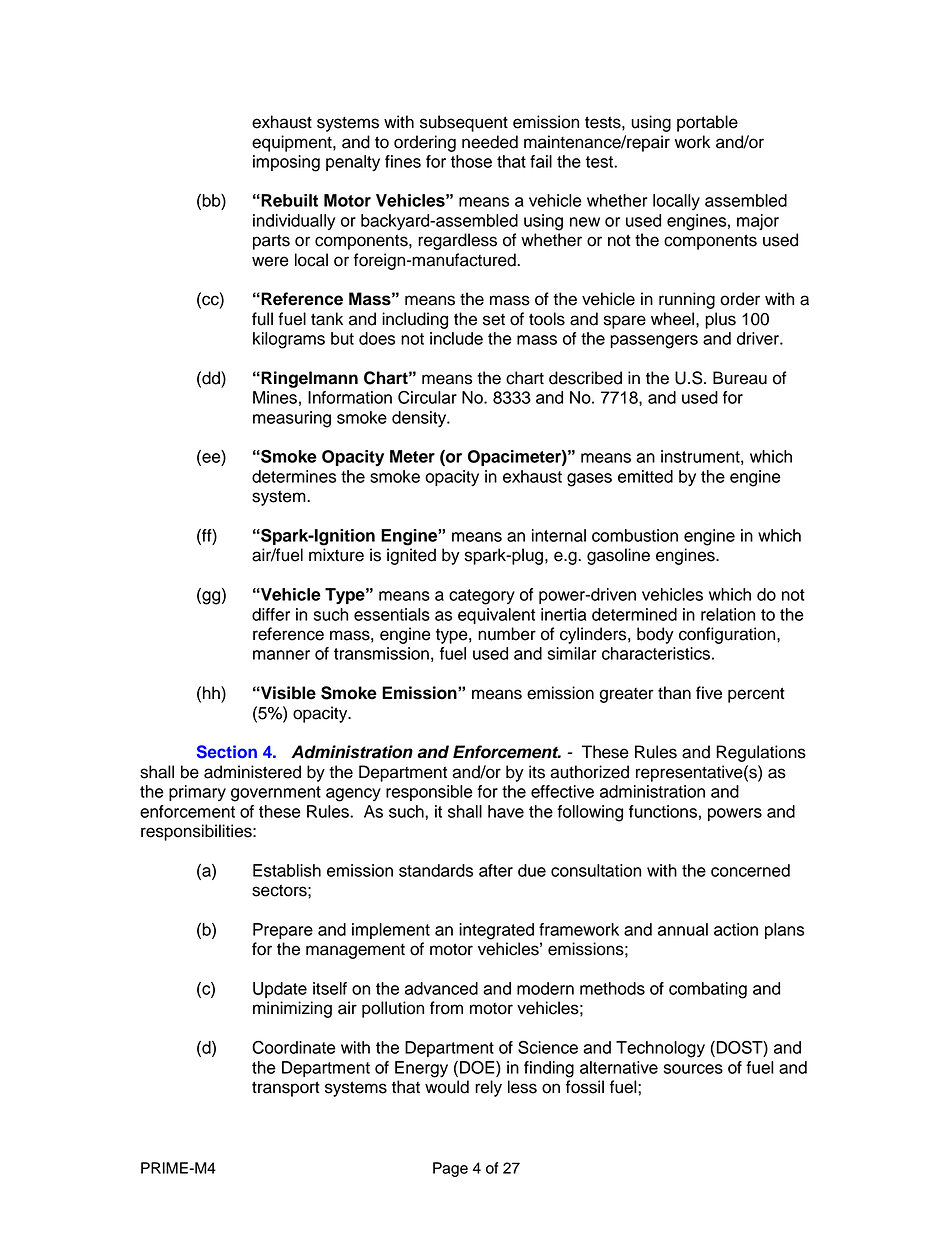 The width and height of the screenshot is (952, 1233). What do you see at coordinates (286, 1089) in the screenshot?
I see `transport` at bounding box center [286, 1089].
